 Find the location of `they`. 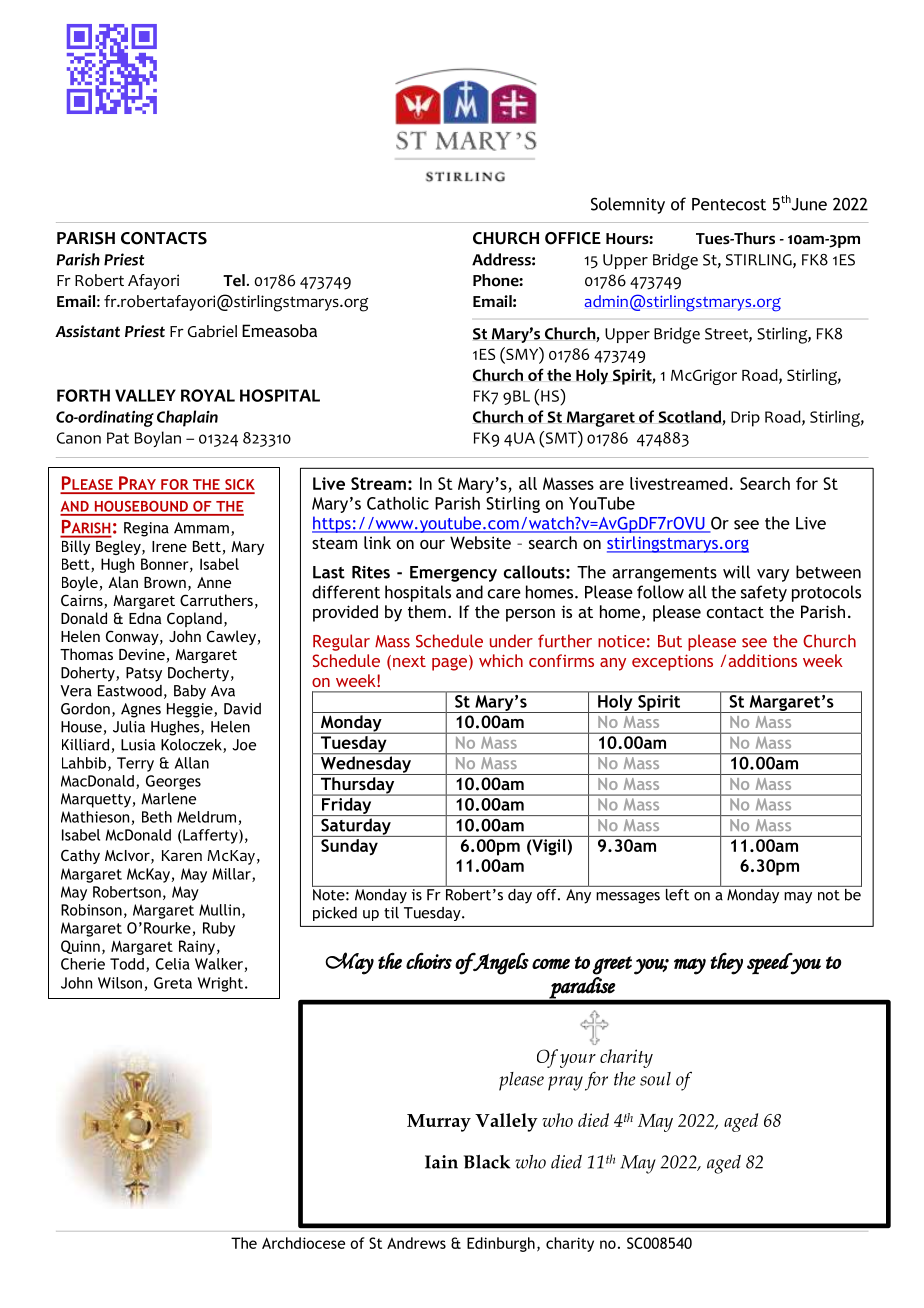

they is located at coordinates (726, 963).
